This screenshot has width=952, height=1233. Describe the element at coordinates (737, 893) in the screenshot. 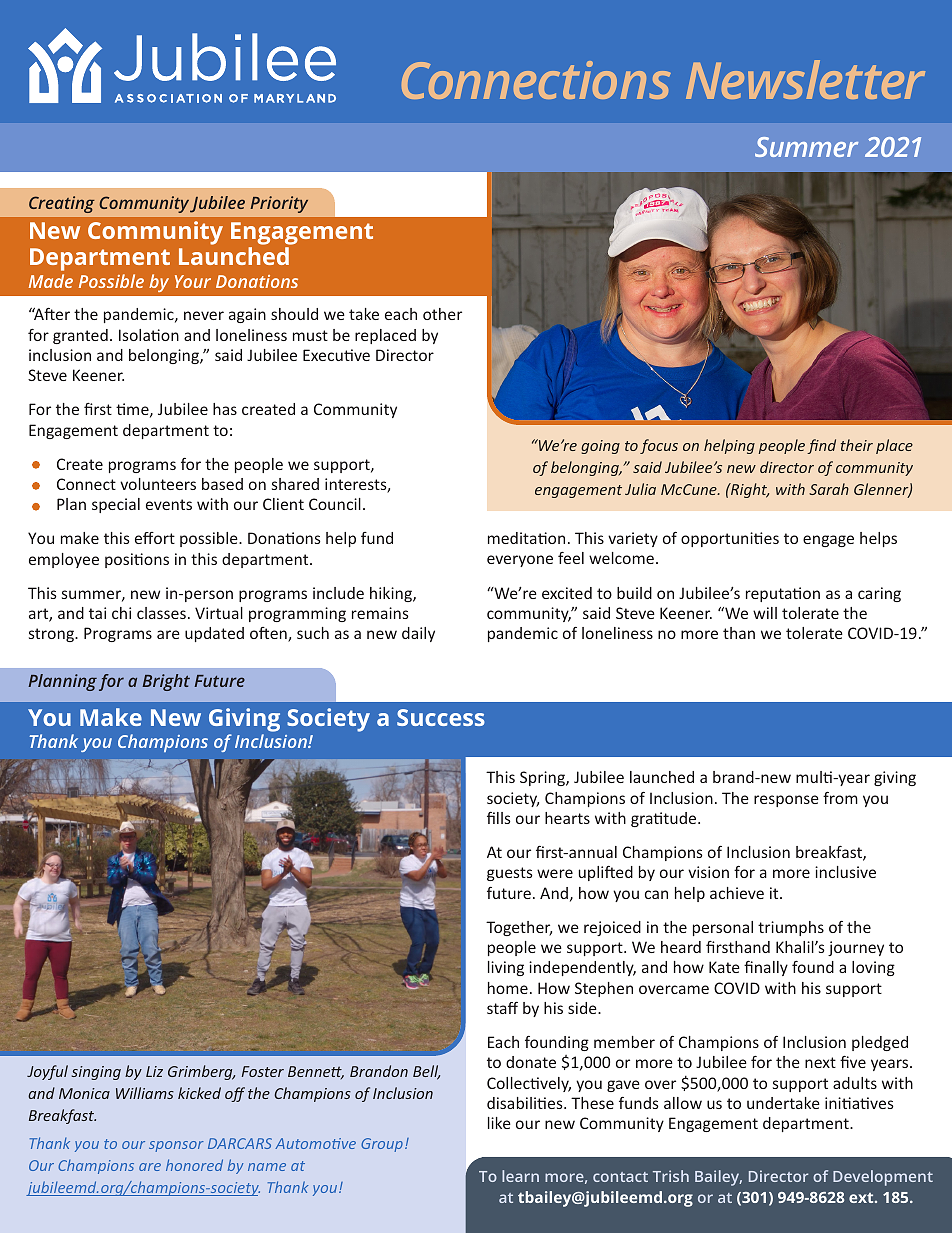

I see `achieve` at that location.
